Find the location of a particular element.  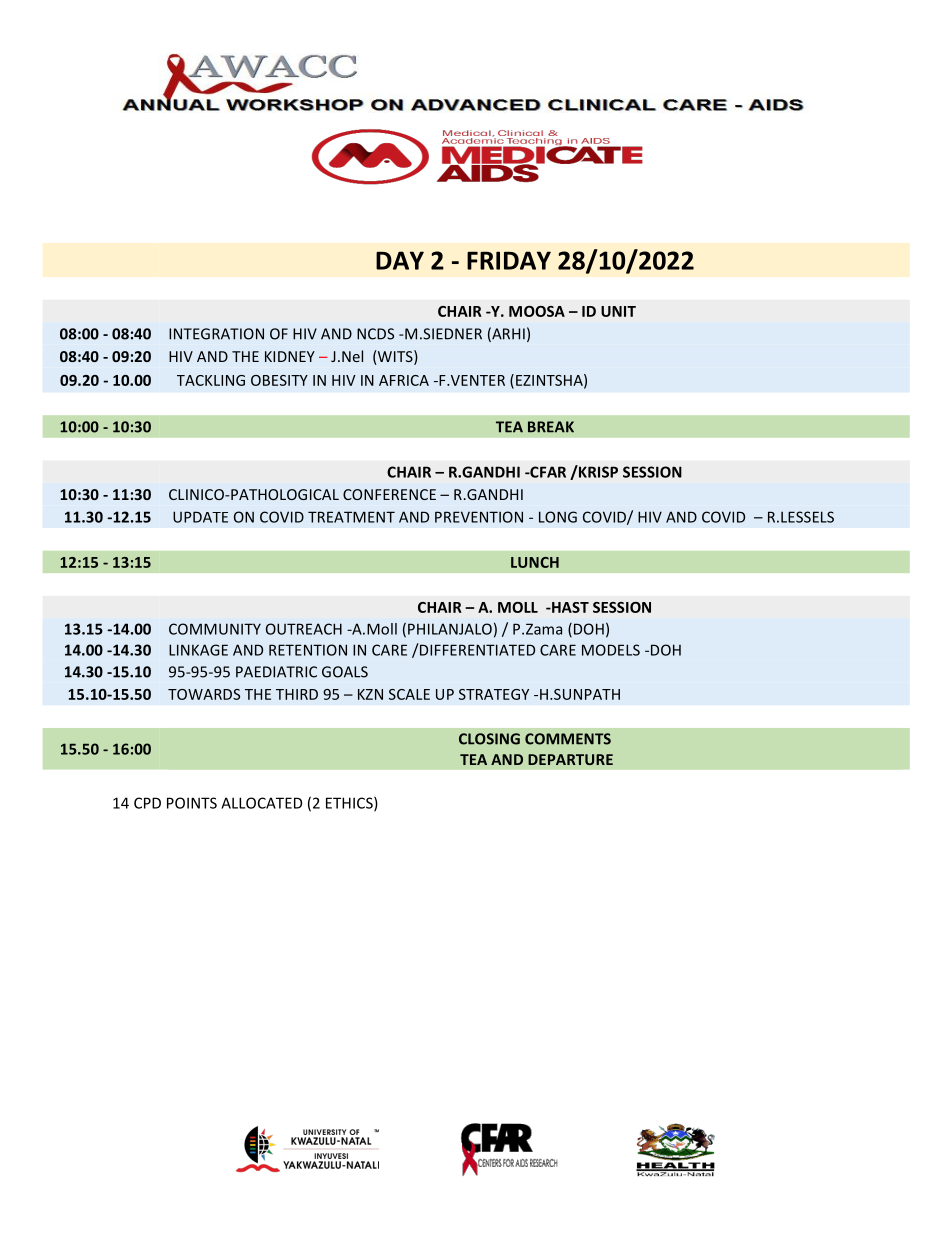

ETHICS is located at coordinates (350, 804).
